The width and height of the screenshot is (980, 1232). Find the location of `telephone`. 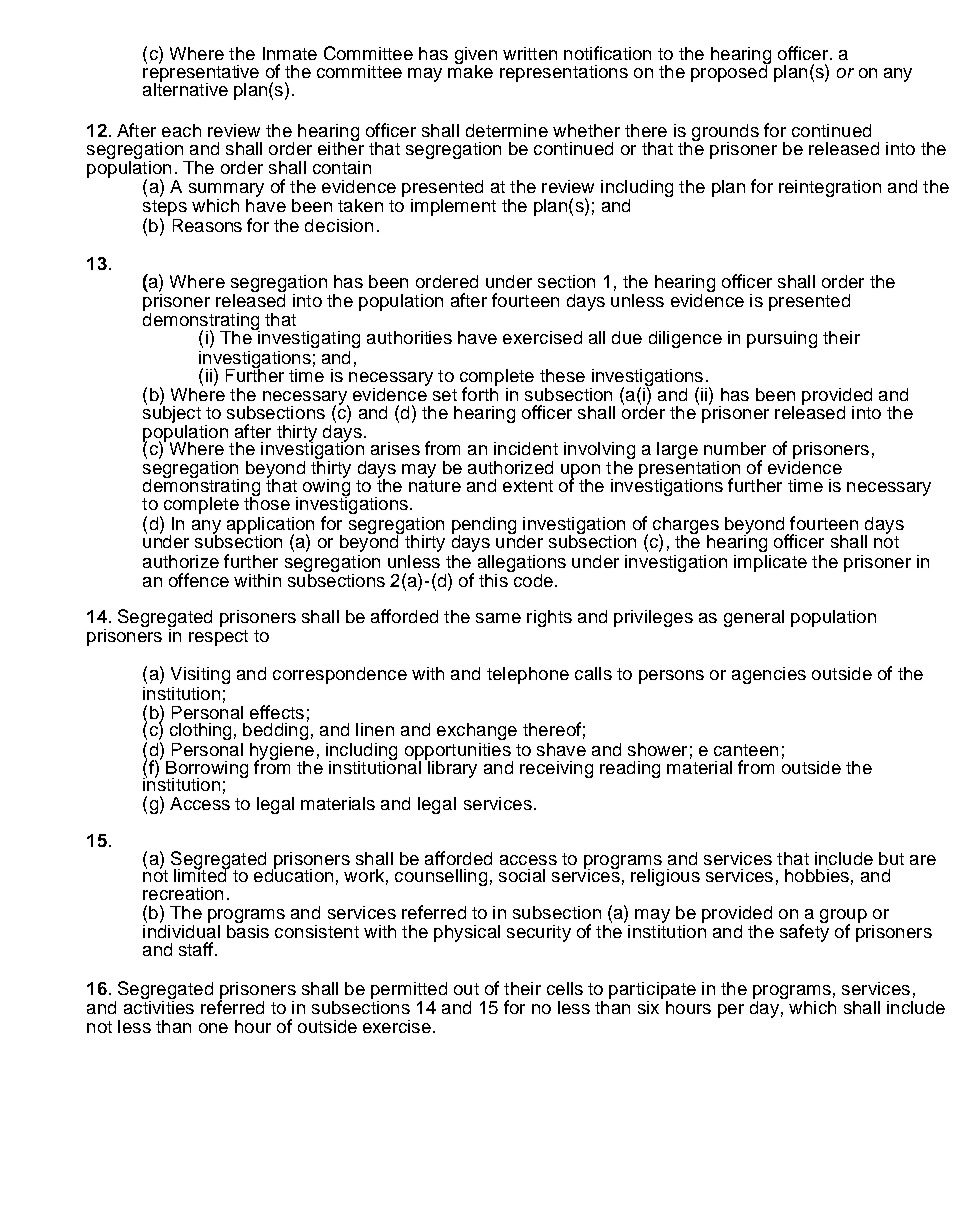

telephone is located at coordinates (528, 675).
